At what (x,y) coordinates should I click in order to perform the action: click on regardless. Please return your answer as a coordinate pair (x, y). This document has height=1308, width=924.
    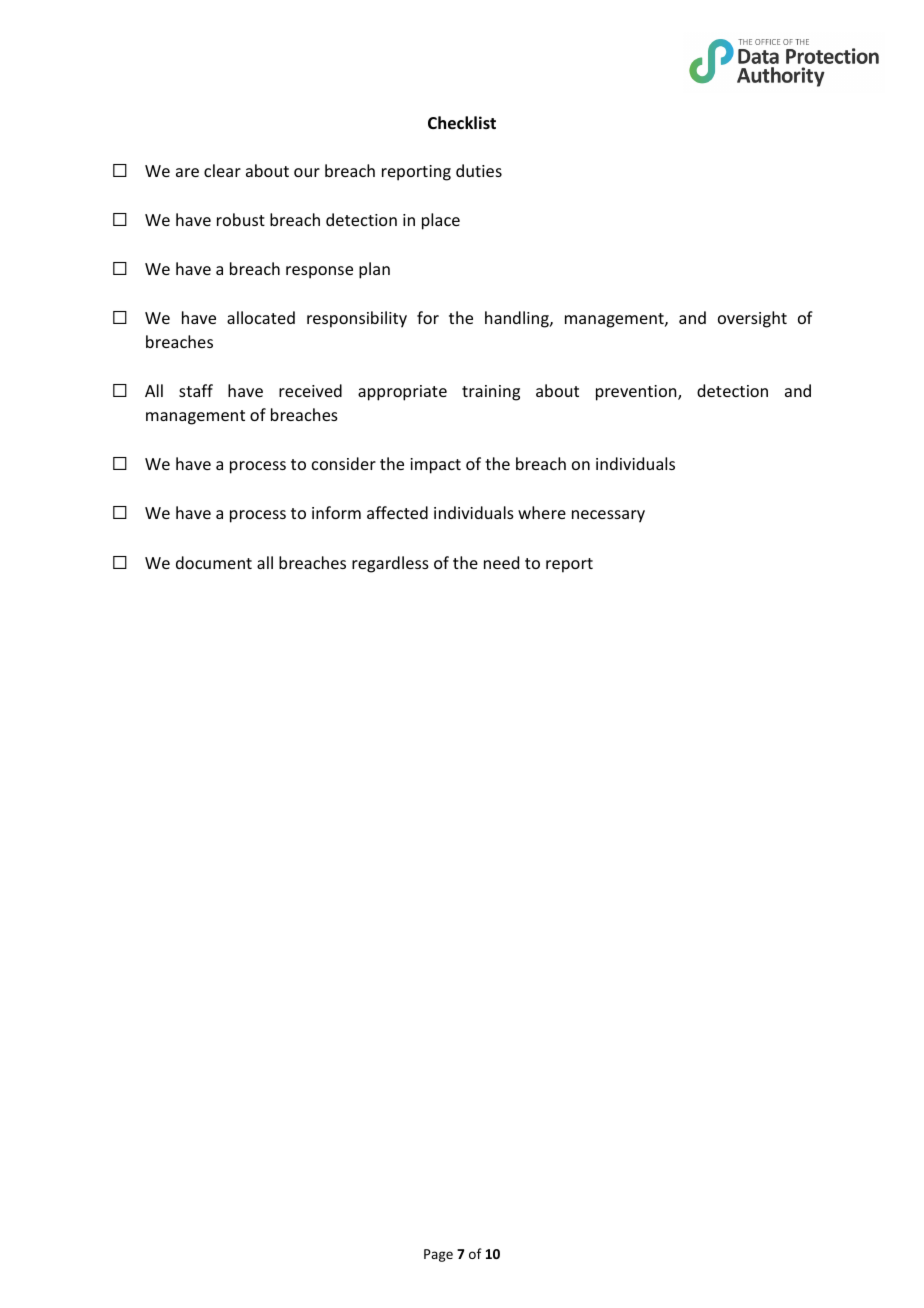
    Looking at the image, I should click on (390, 564).
